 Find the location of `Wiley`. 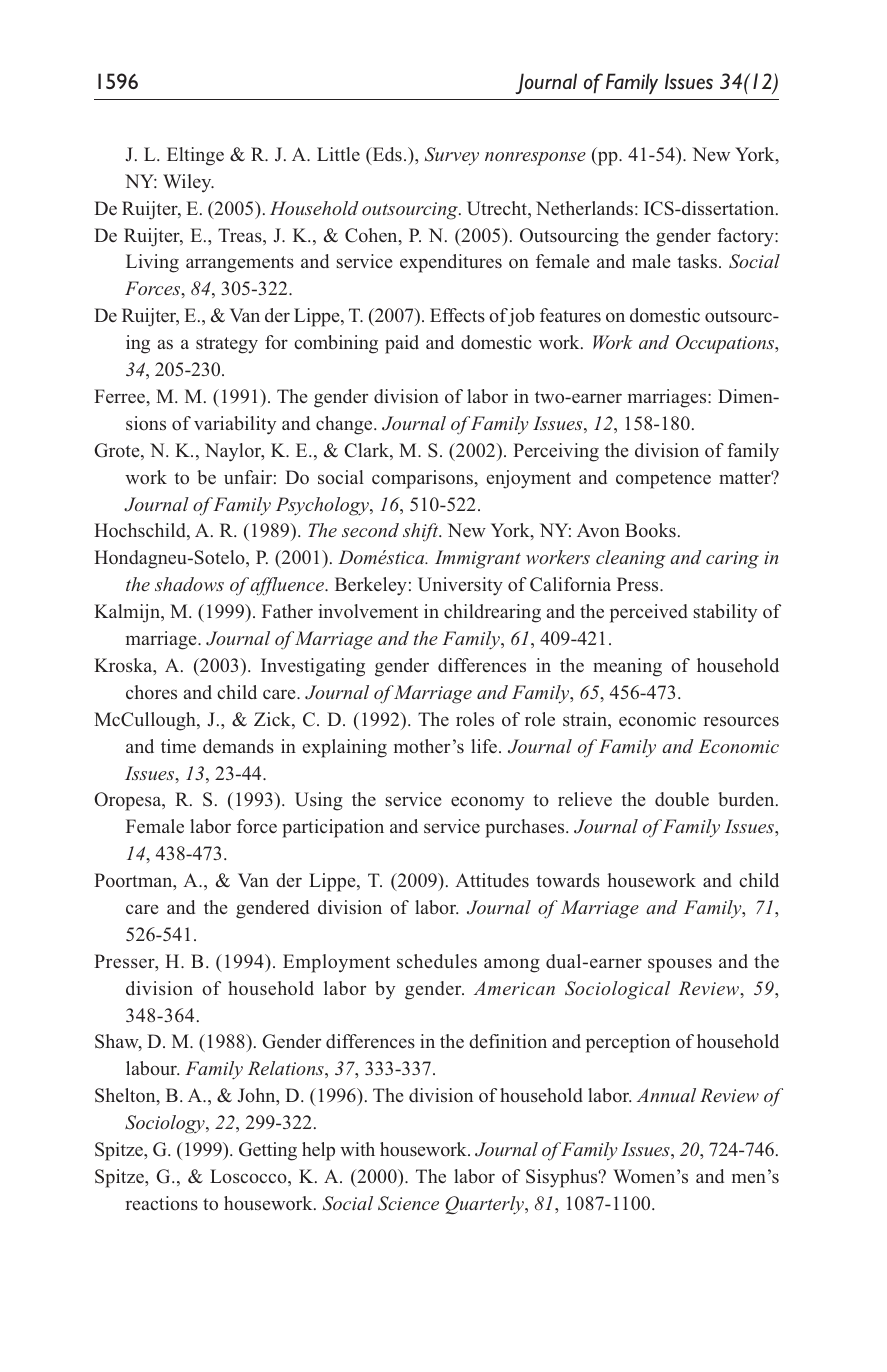

Wiley is located at coordinates (188, 183).
